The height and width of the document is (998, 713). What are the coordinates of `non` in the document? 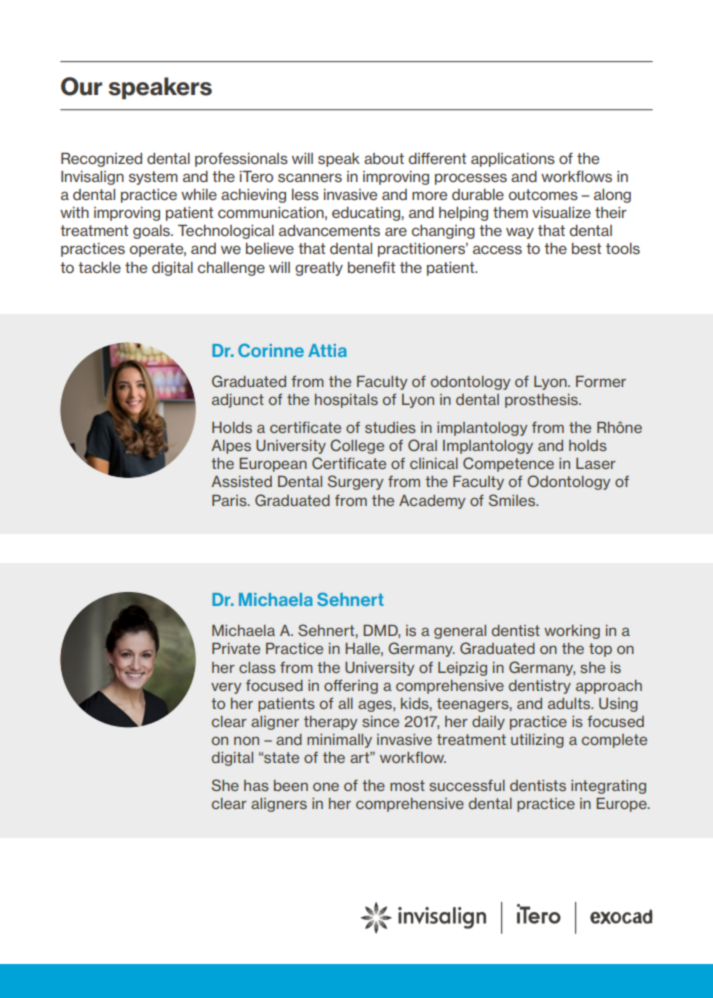 It's located at (246, 740).
